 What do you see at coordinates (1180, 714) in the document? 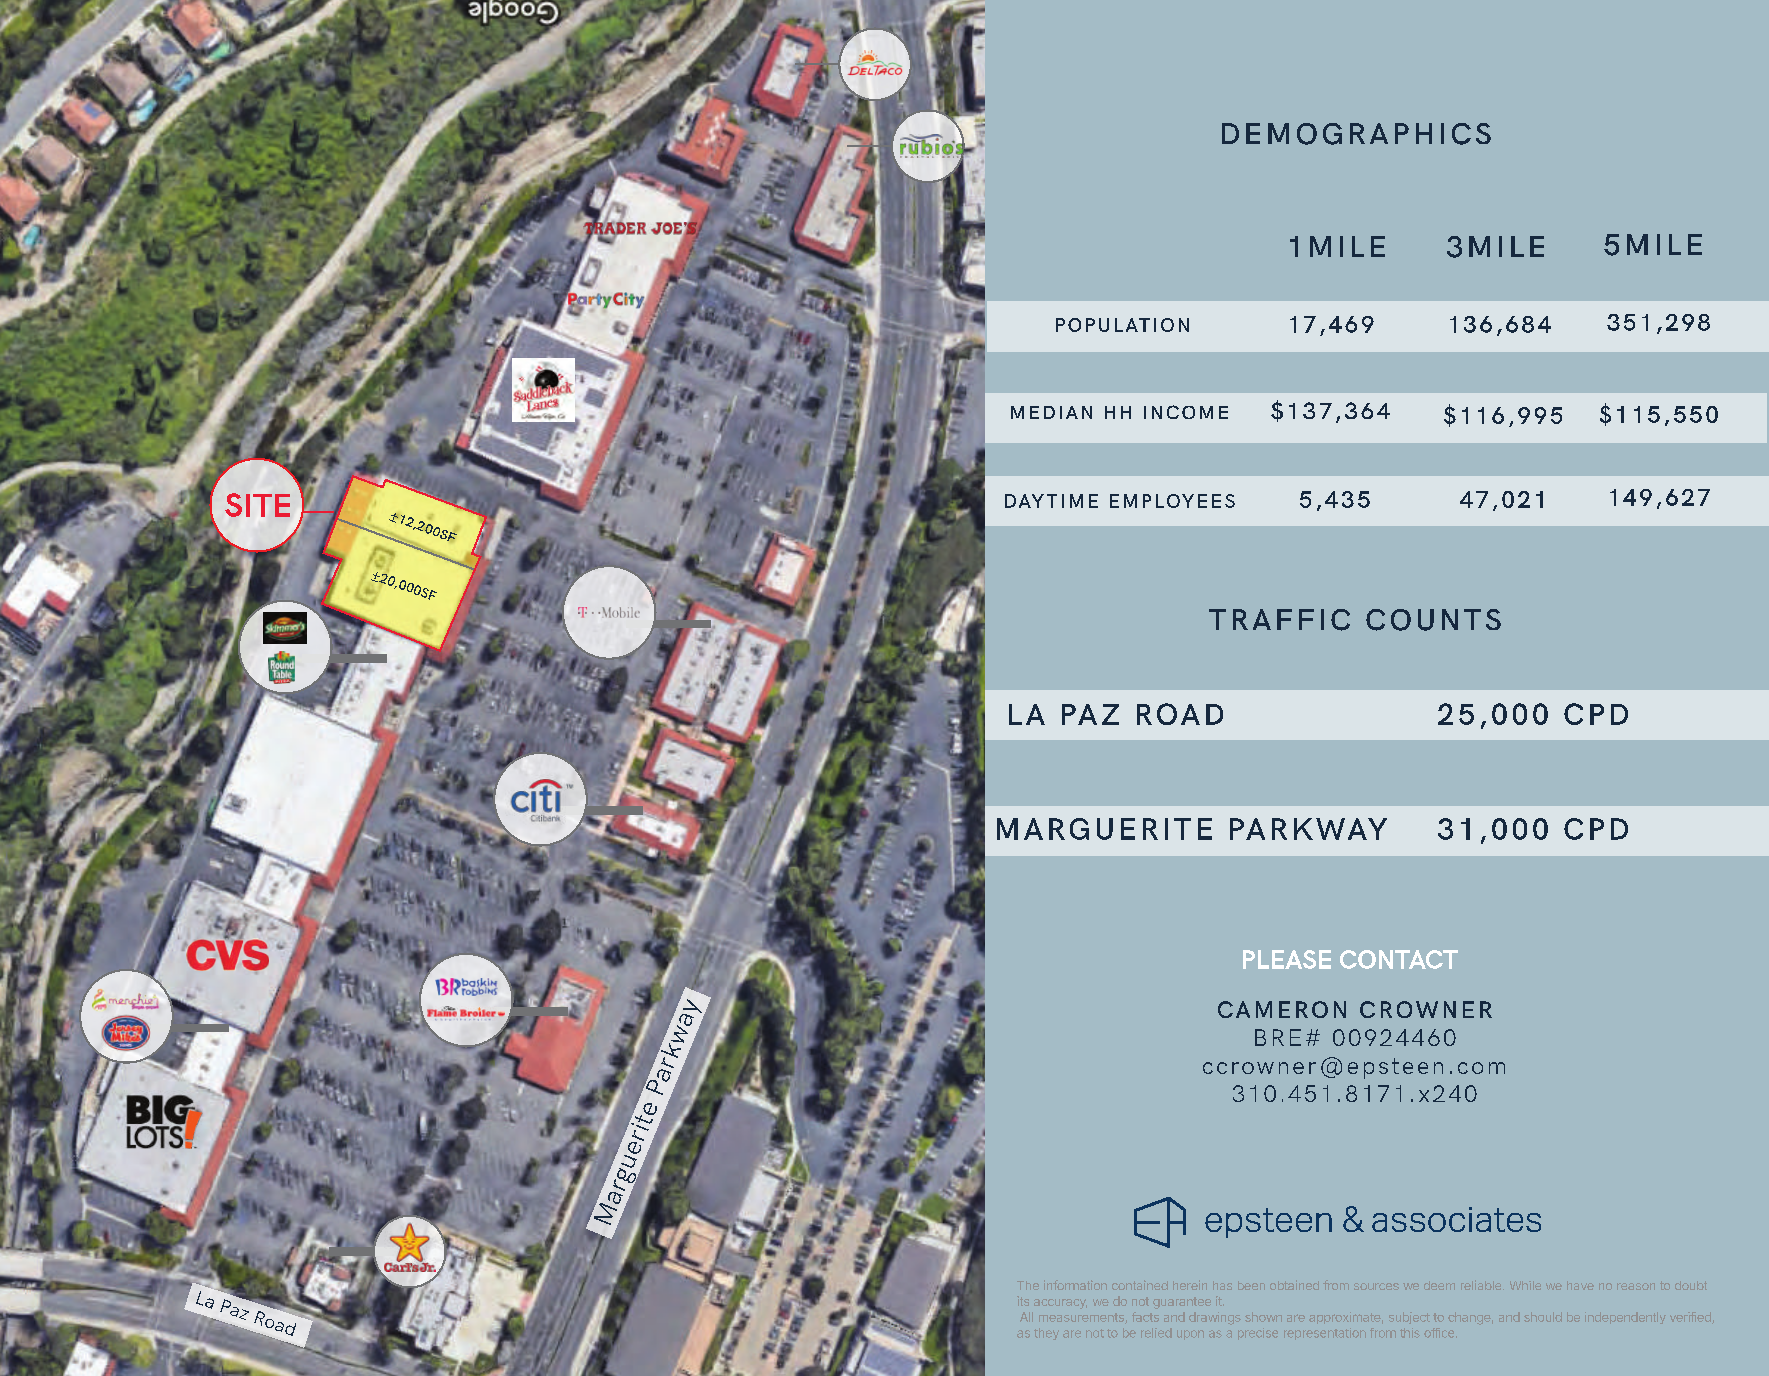
I see `ROAD` at bounding box center [1180, 714].
